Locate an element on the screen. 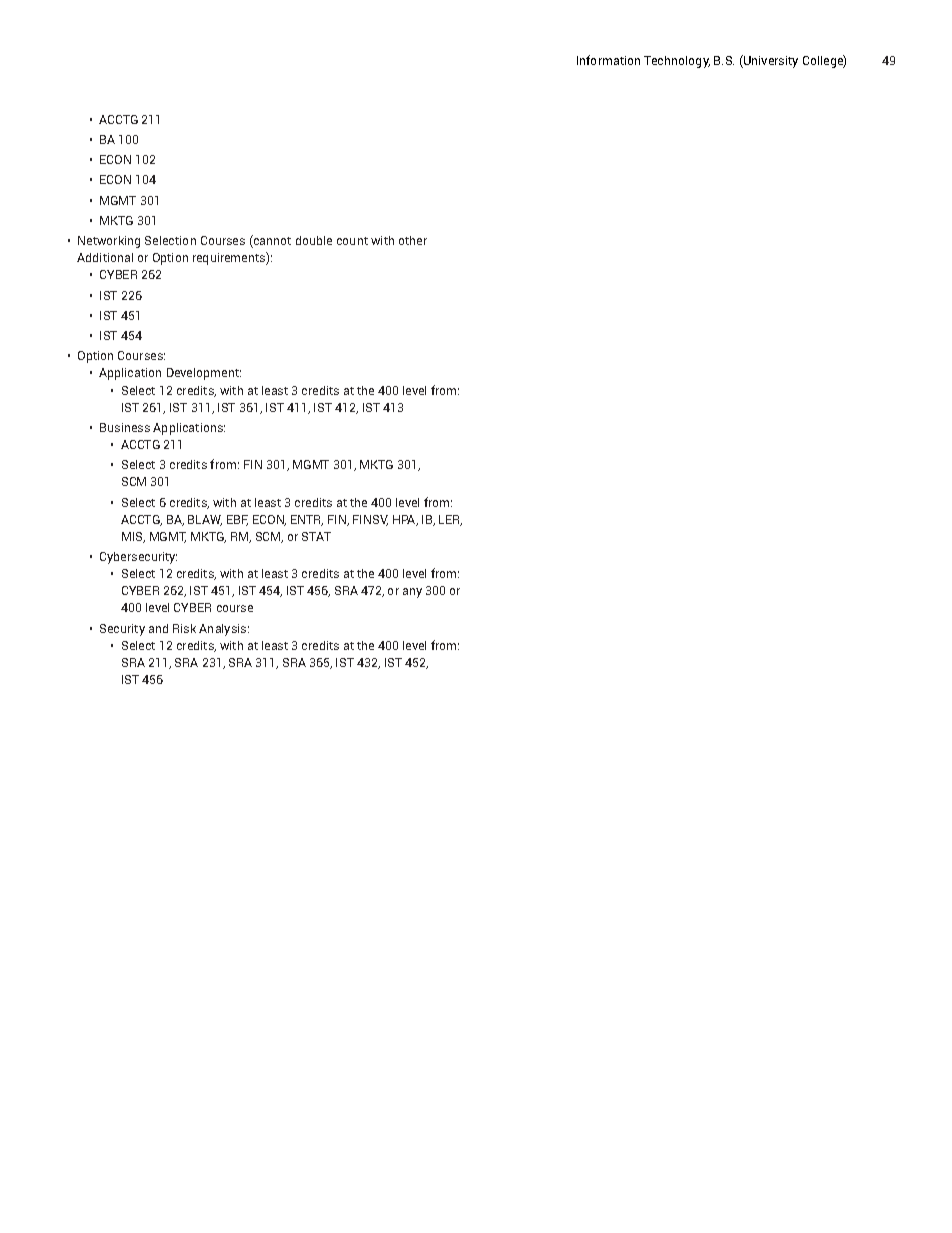 Image resolution: width=952 pixels, height=1233 pixels. Risk is located at coordinates (184, 628).
